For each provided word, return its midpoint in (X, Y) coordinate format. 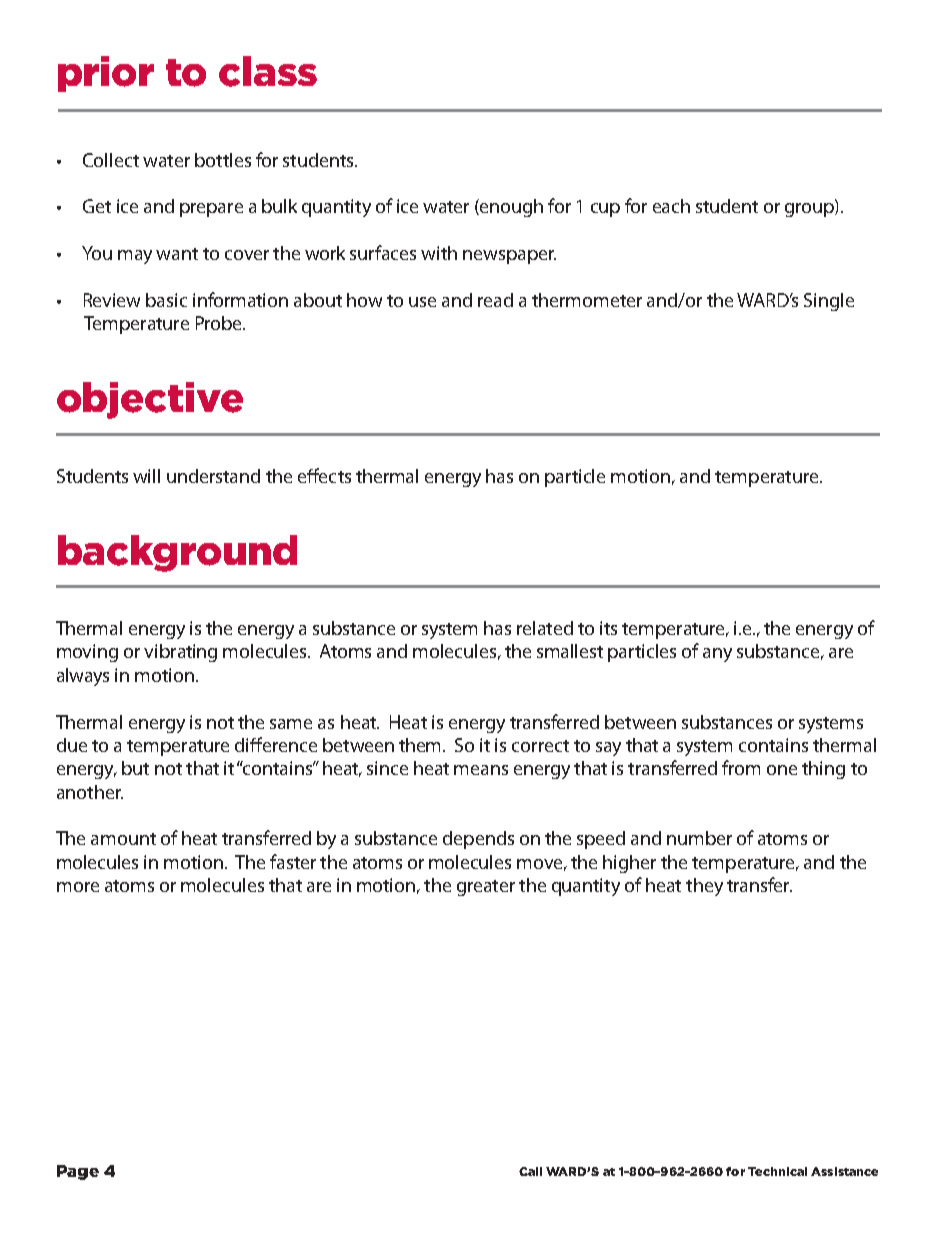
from (741, 767)
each (671, 206)
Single (829, 302)
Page (78, 1172)
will (146, 476)
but (135, 768)
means (481, 770)
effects (324, 475)
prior (106, 74)
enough (510, 208)
